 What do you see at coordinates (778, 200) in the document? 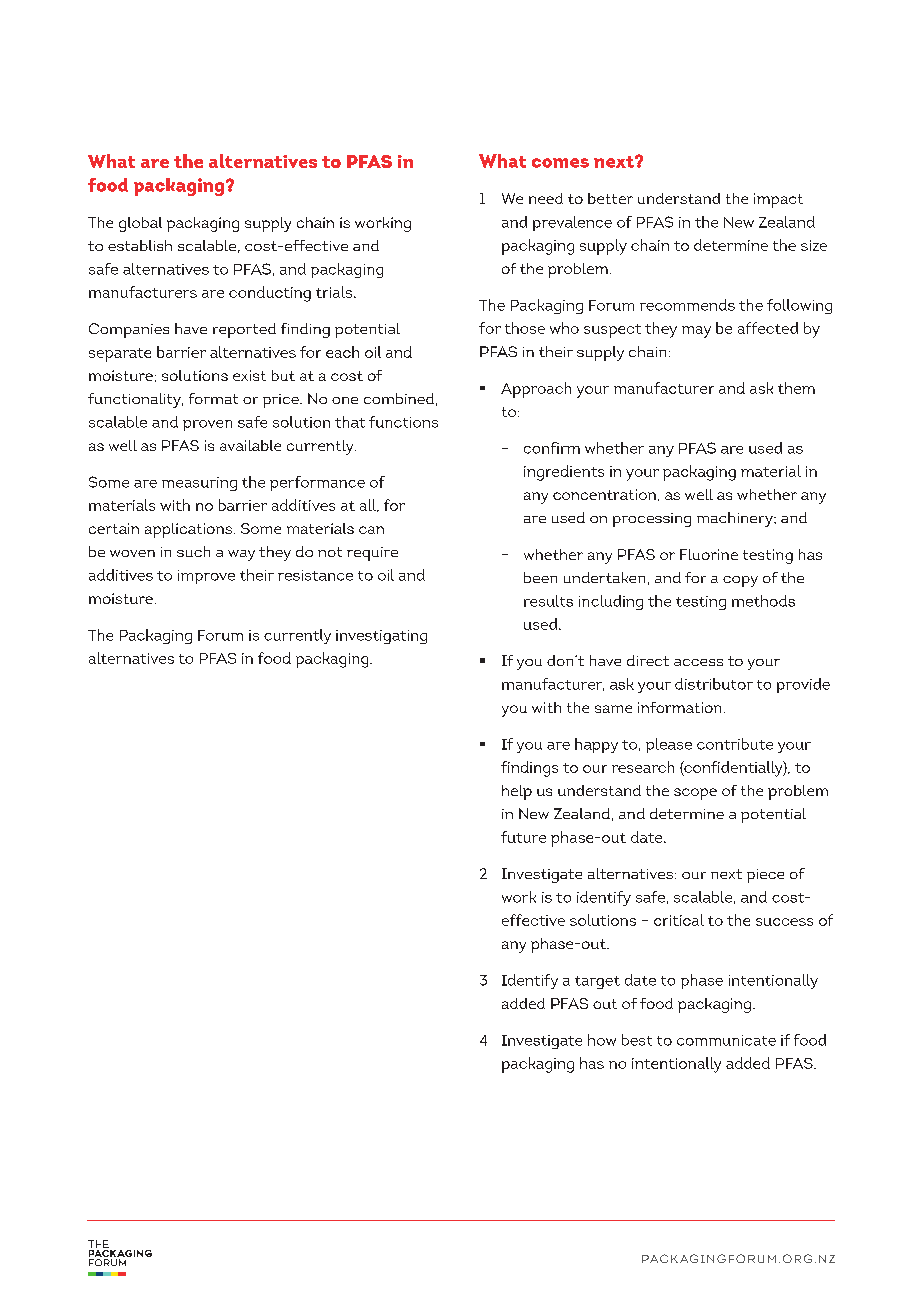
I see `impact` at bounding box center [778, 200].
